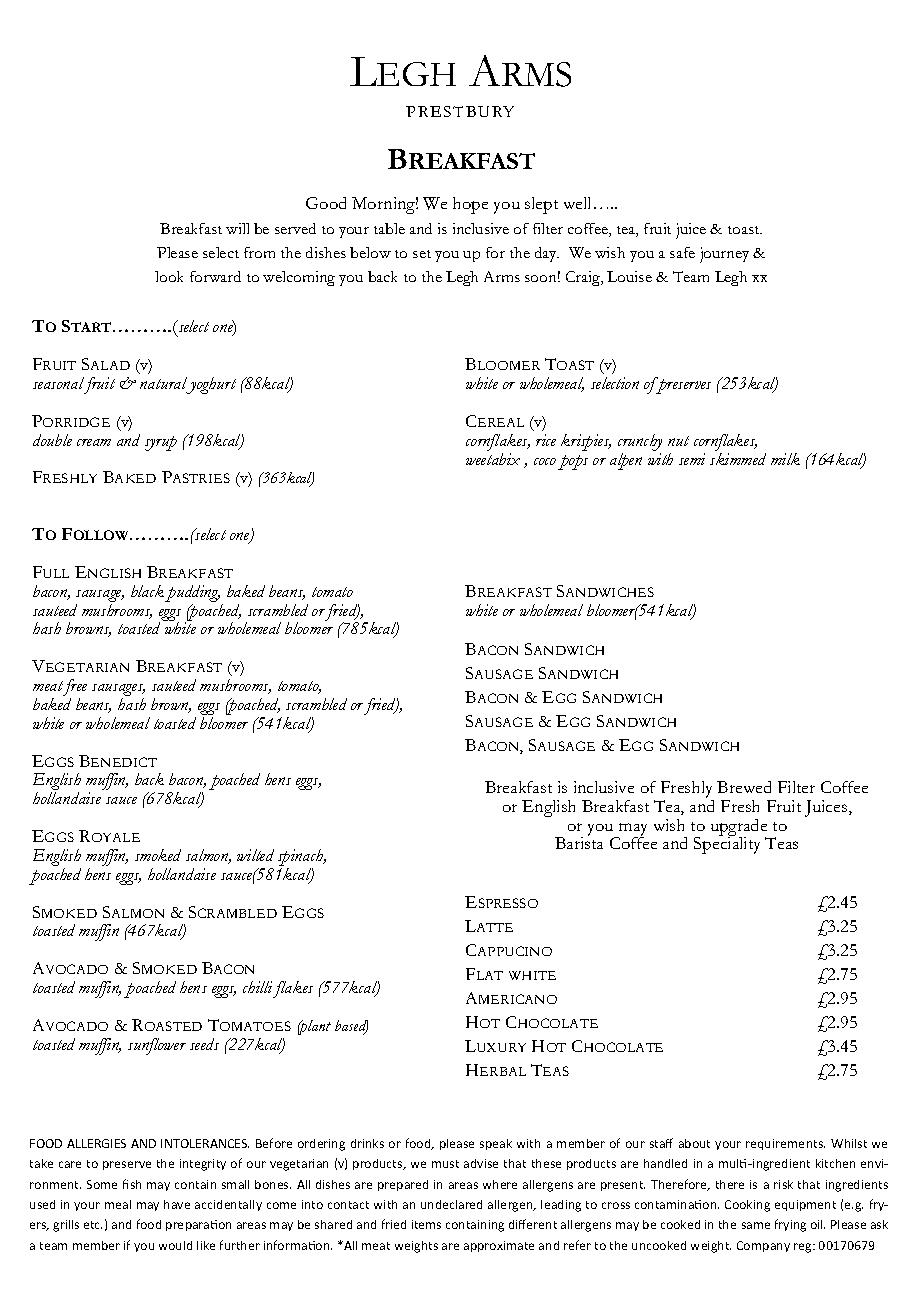  Describe the element at coordinates (790, 1225) in the screenshot. I see `frying` at that location.
